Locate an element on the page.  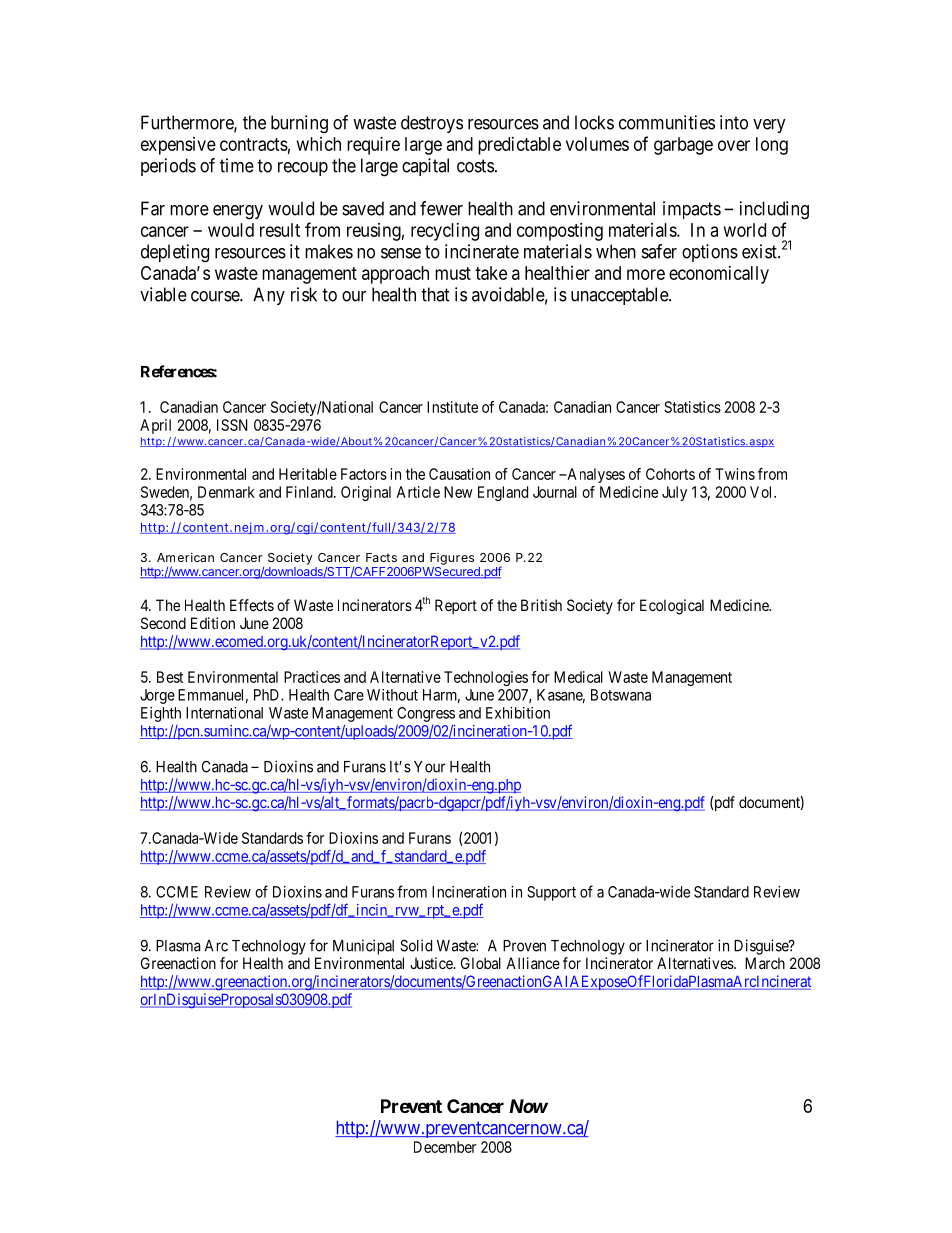
time is located at coordinates (237, 165).
